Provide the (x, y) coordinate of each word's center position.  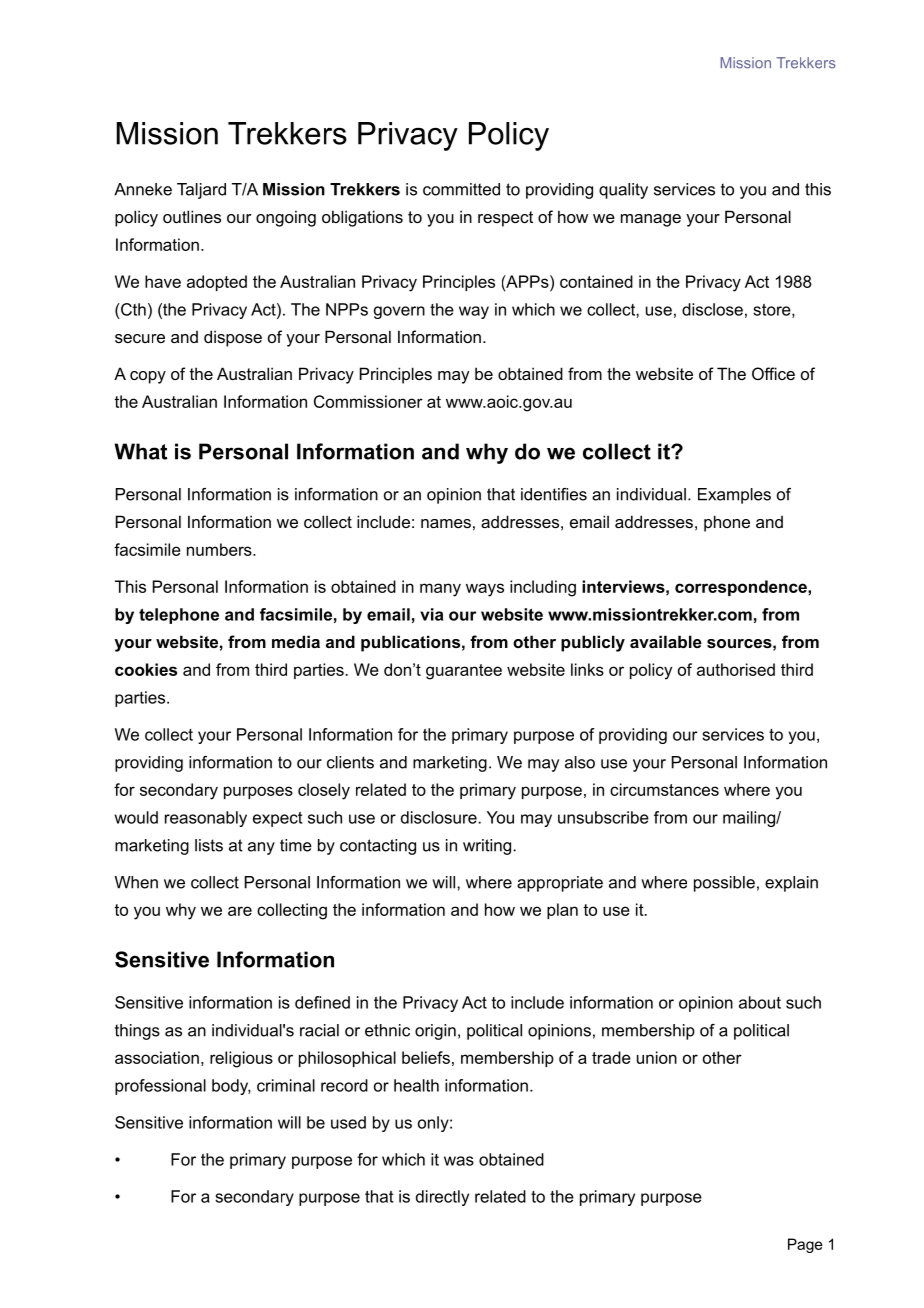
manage (651, 220)
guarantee (464, 672)
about (760, 1002)
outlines (192, 216)
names (446, 523)
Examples (734, 496)
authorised (736, 669)
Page (805, 1245)
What (140, 451)
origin (435, 1032)
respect (505, 219)
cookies (146, 669)
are (240, 911)
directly (442, 1198)
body (231, 1087)
